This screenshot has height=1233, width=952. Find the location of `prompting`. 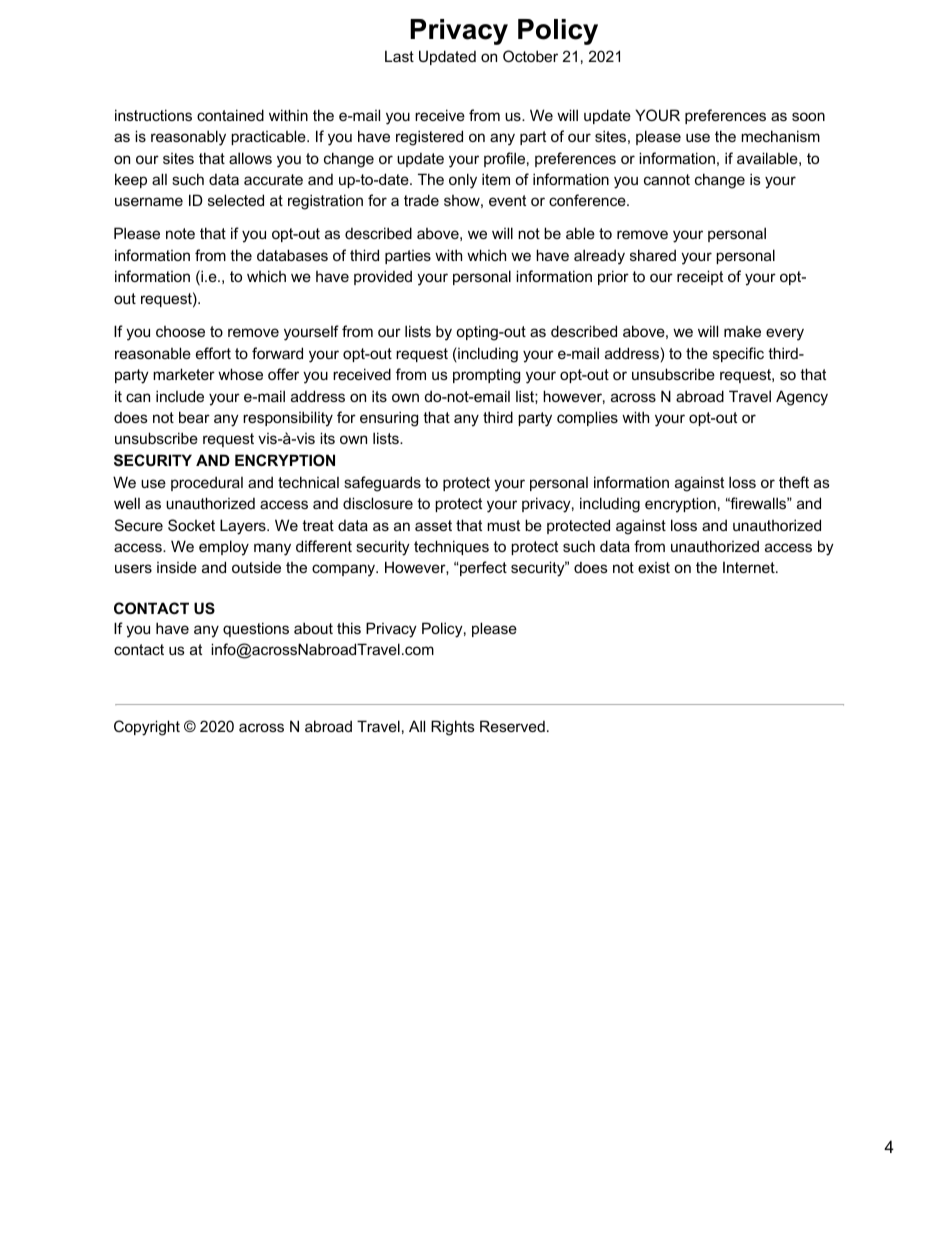

prompting is located at coordinates (486, 376).
